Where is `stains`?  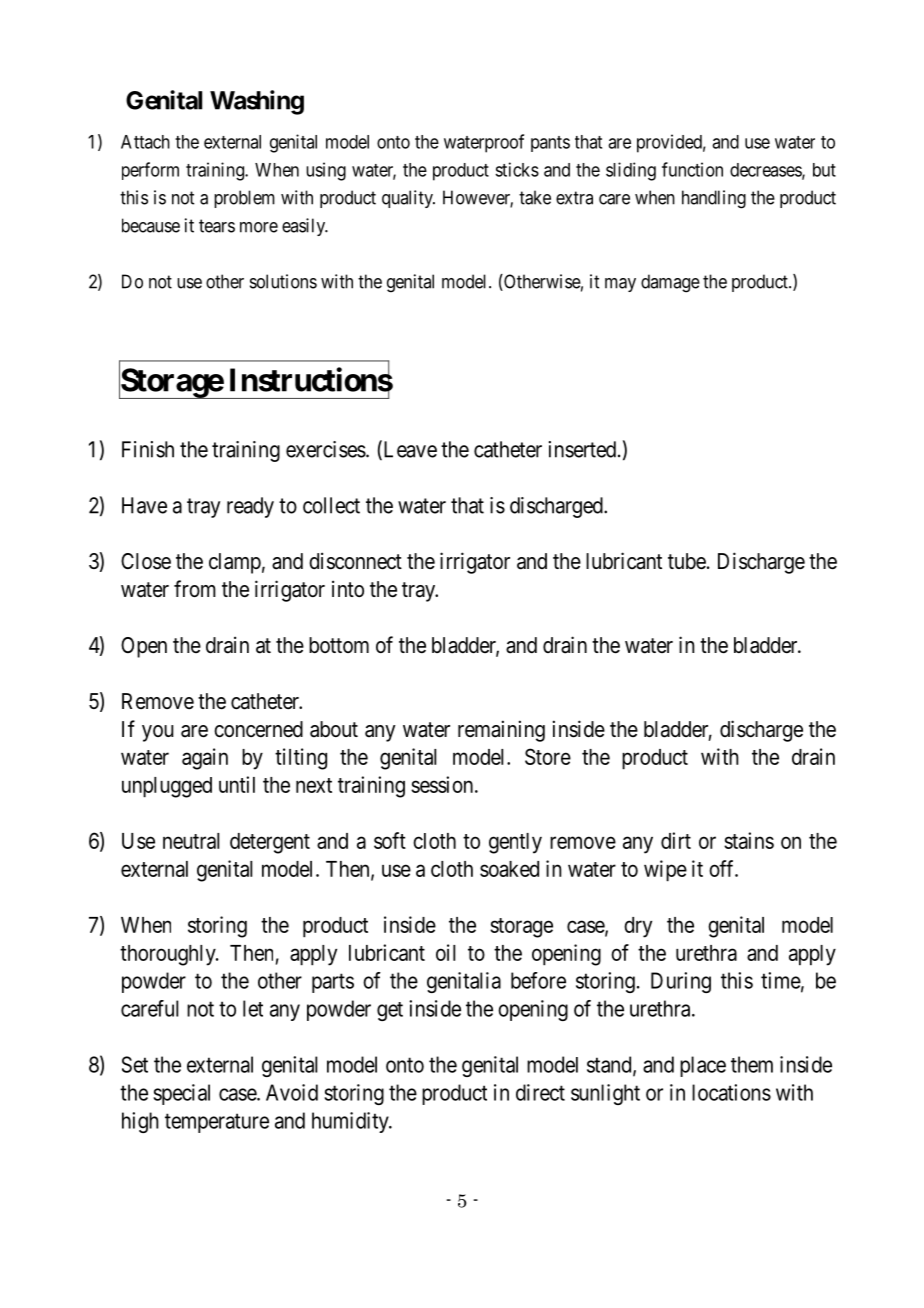
stains is located at coordinates (749, 840).
